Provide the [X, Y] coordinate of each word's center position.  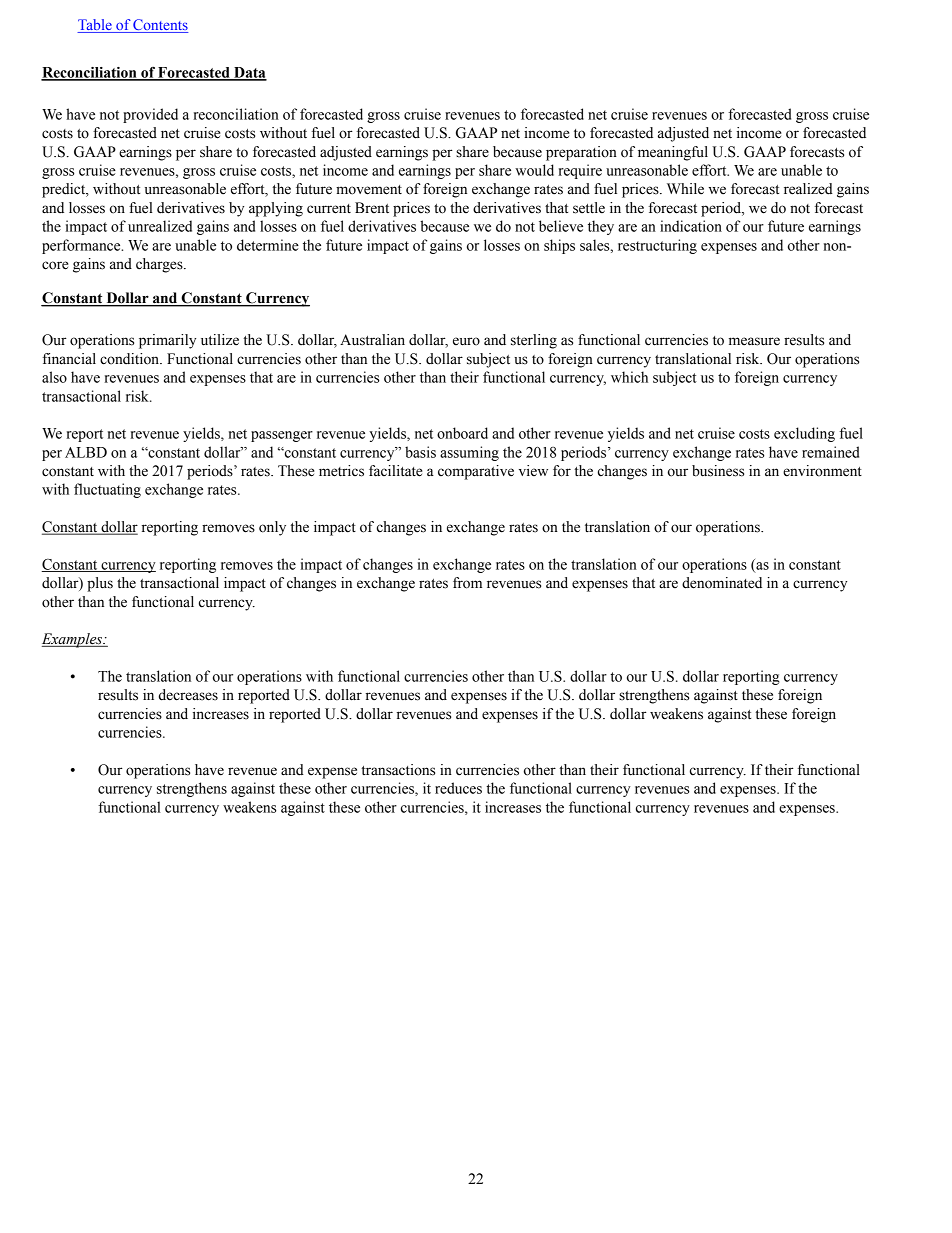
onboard [462, 433]
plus [100, 584]
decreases [188, 695]
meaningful [673, 153]
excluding [804, 434]
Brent [372, 208]
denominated [722, 583]
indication [691, 226]
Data [249, 73]
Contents [159, 26]
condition [130, 359]
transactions [398, 770]
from [467, 583]
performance [82, 246]
